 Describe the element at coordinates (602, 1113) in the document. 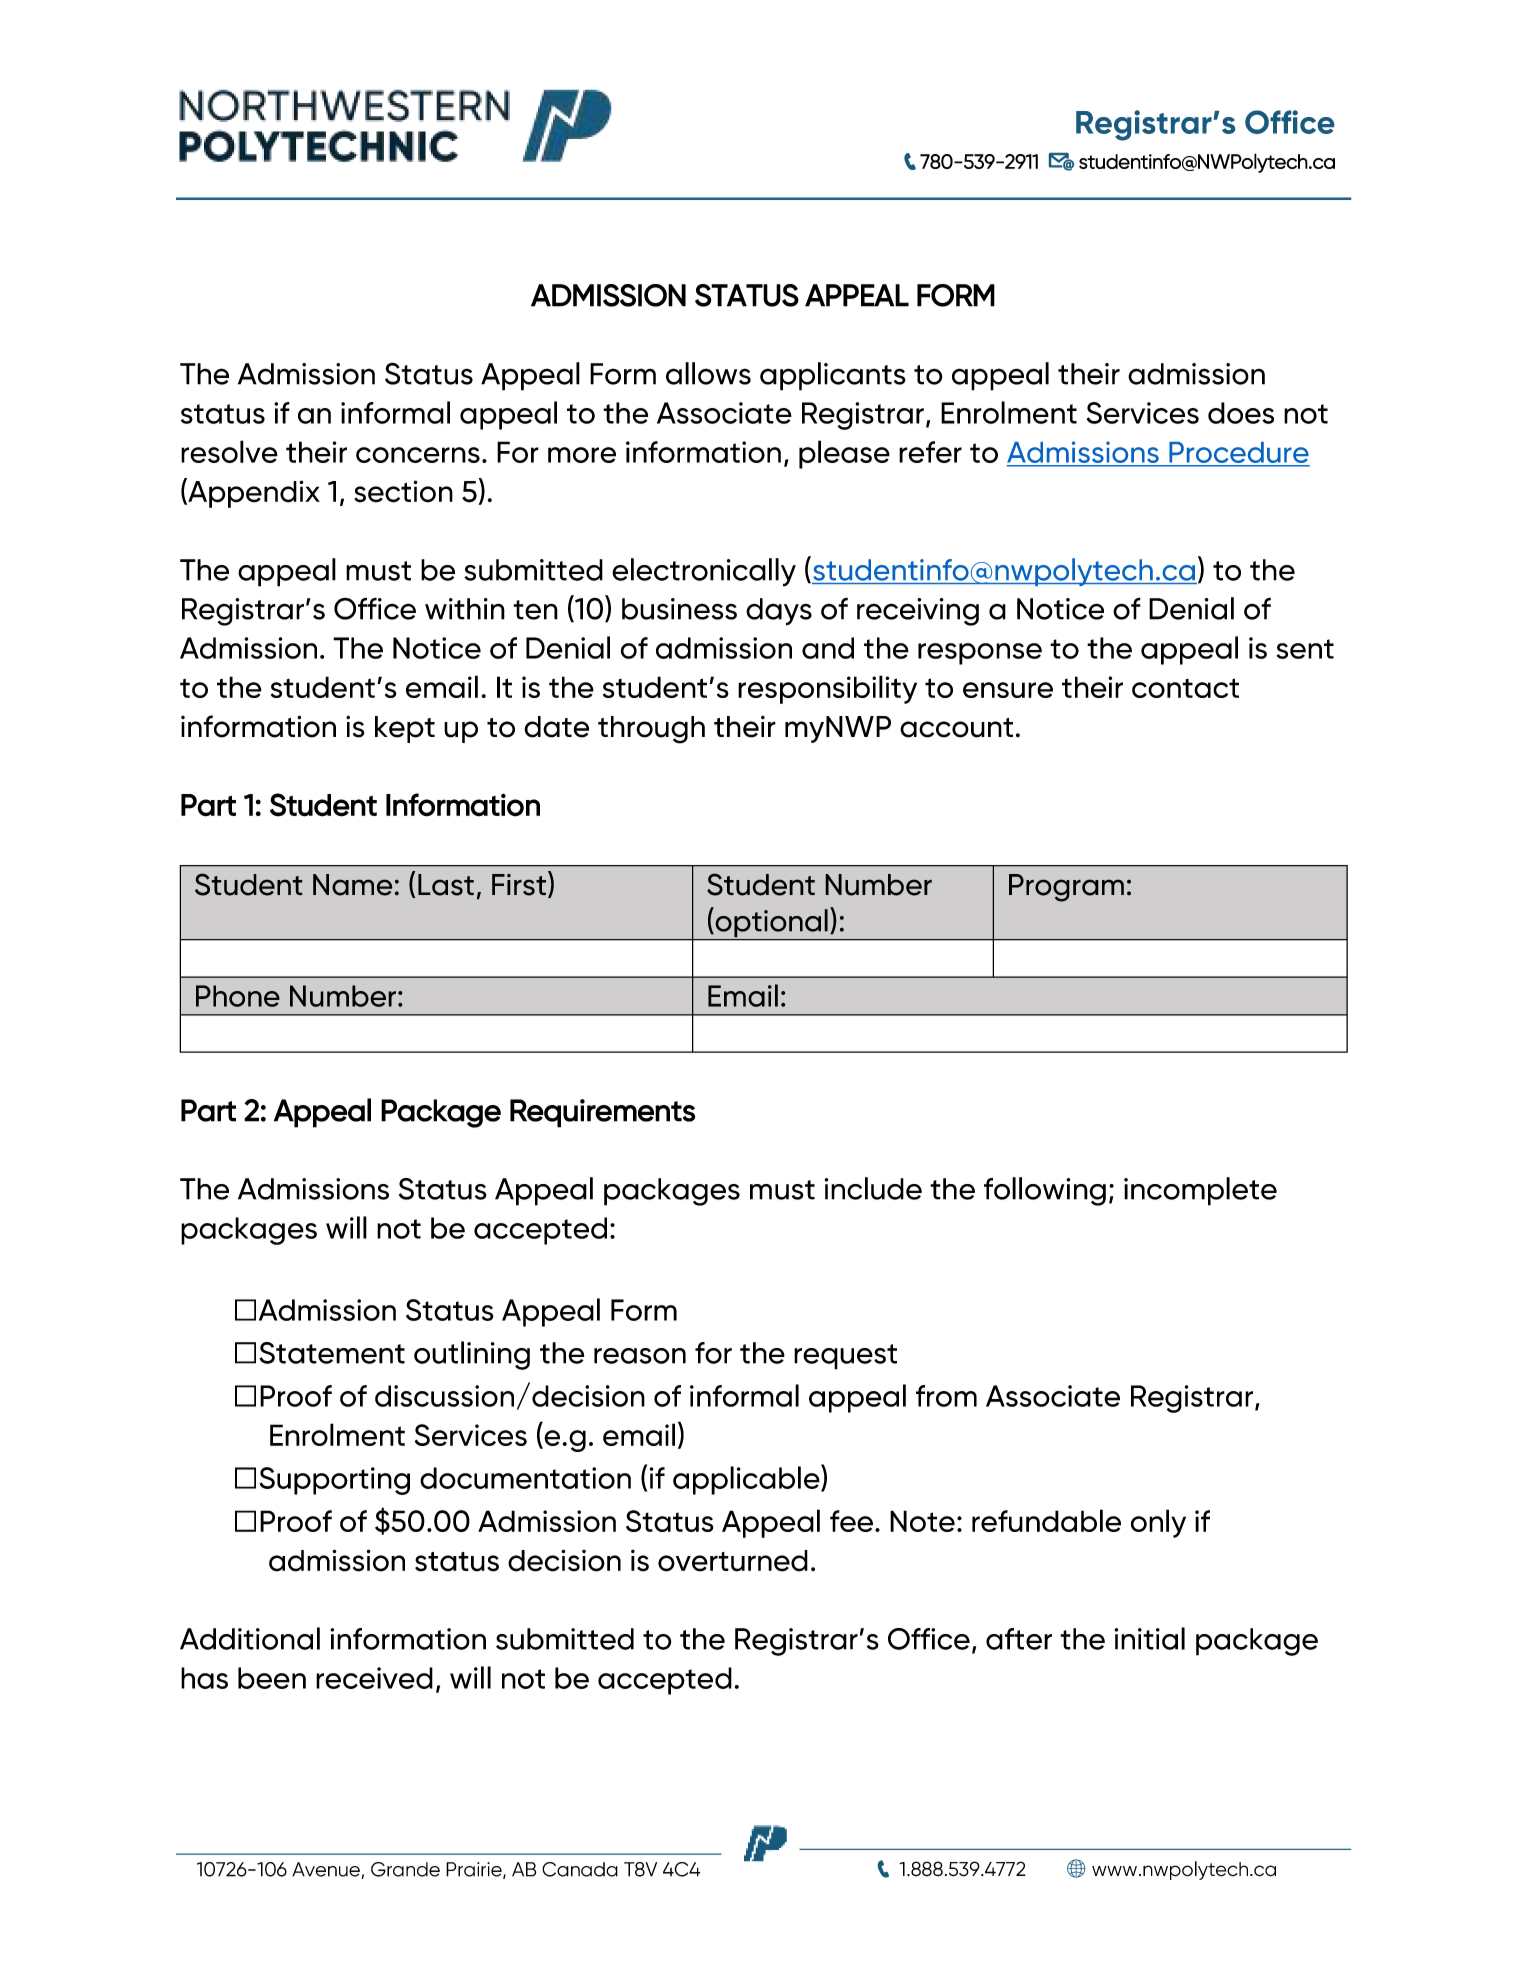

I see `Requirements` at that location.
